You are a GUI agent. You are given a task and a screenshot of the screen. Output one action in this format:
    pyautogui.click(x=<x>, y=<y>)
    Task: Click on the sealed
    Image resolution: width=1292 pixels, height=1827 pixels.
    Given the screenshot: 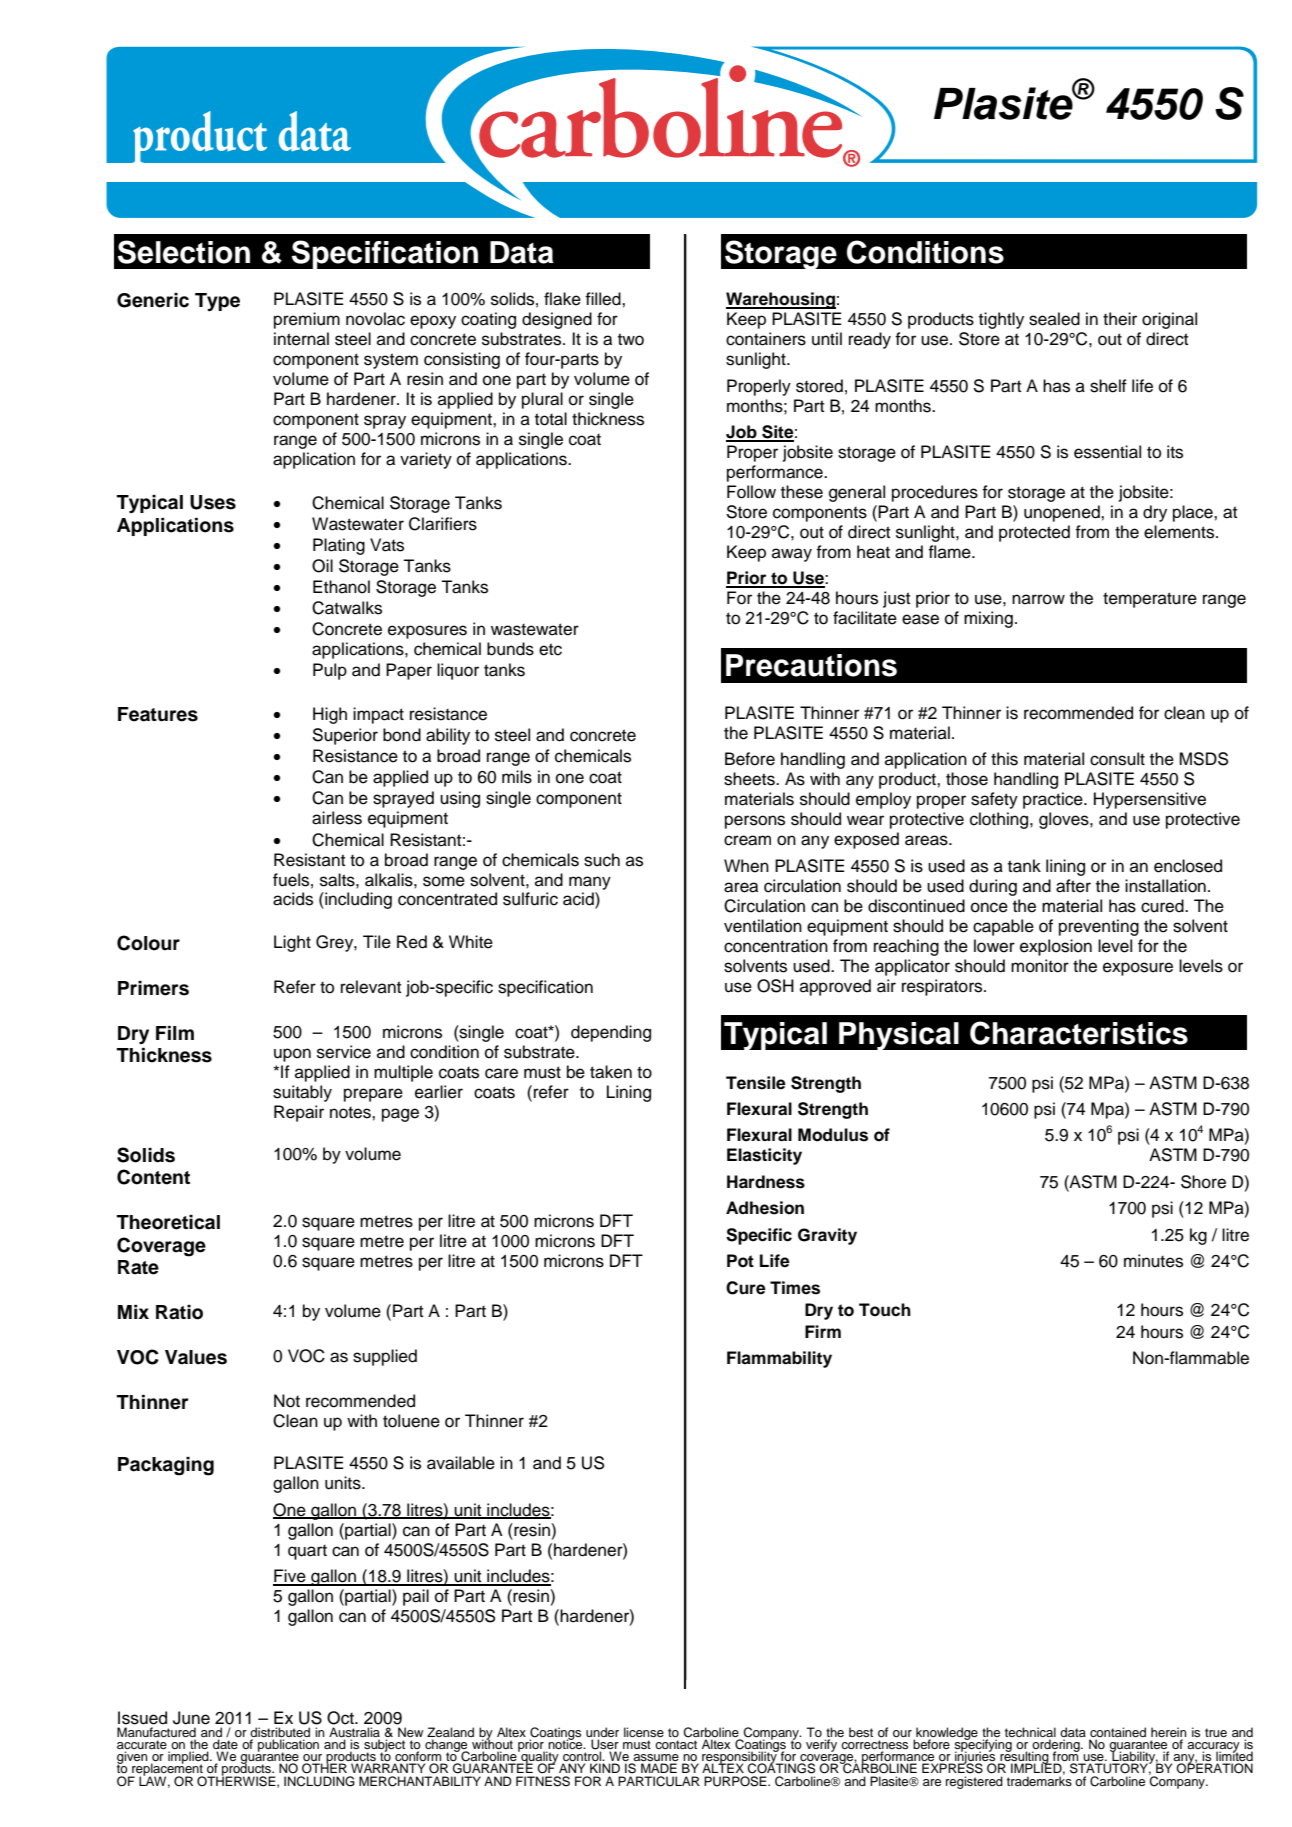 What is the action you would take?
    pyautogui.click(x=1054, y=319)
